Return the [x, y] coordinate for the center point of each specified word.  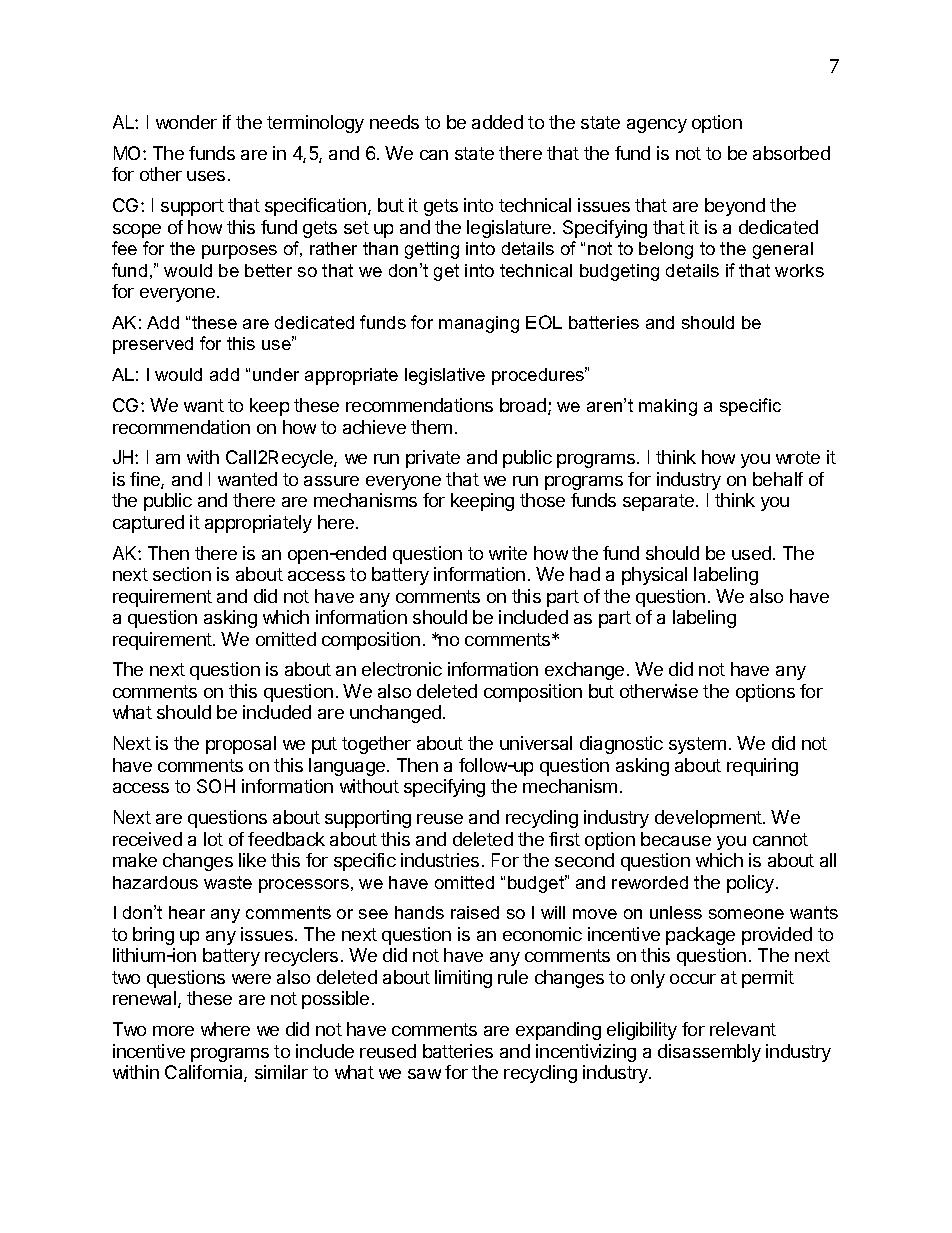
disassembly [709, 1053]
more [173, 1031]
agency [657, 126]
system [697, 745]
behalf [778, 479]
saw [424, 1074]
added [497, 122]
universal [536, 743]
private [433, 459]
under [276, 374]
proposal [241, 745]
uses [206, 176]
